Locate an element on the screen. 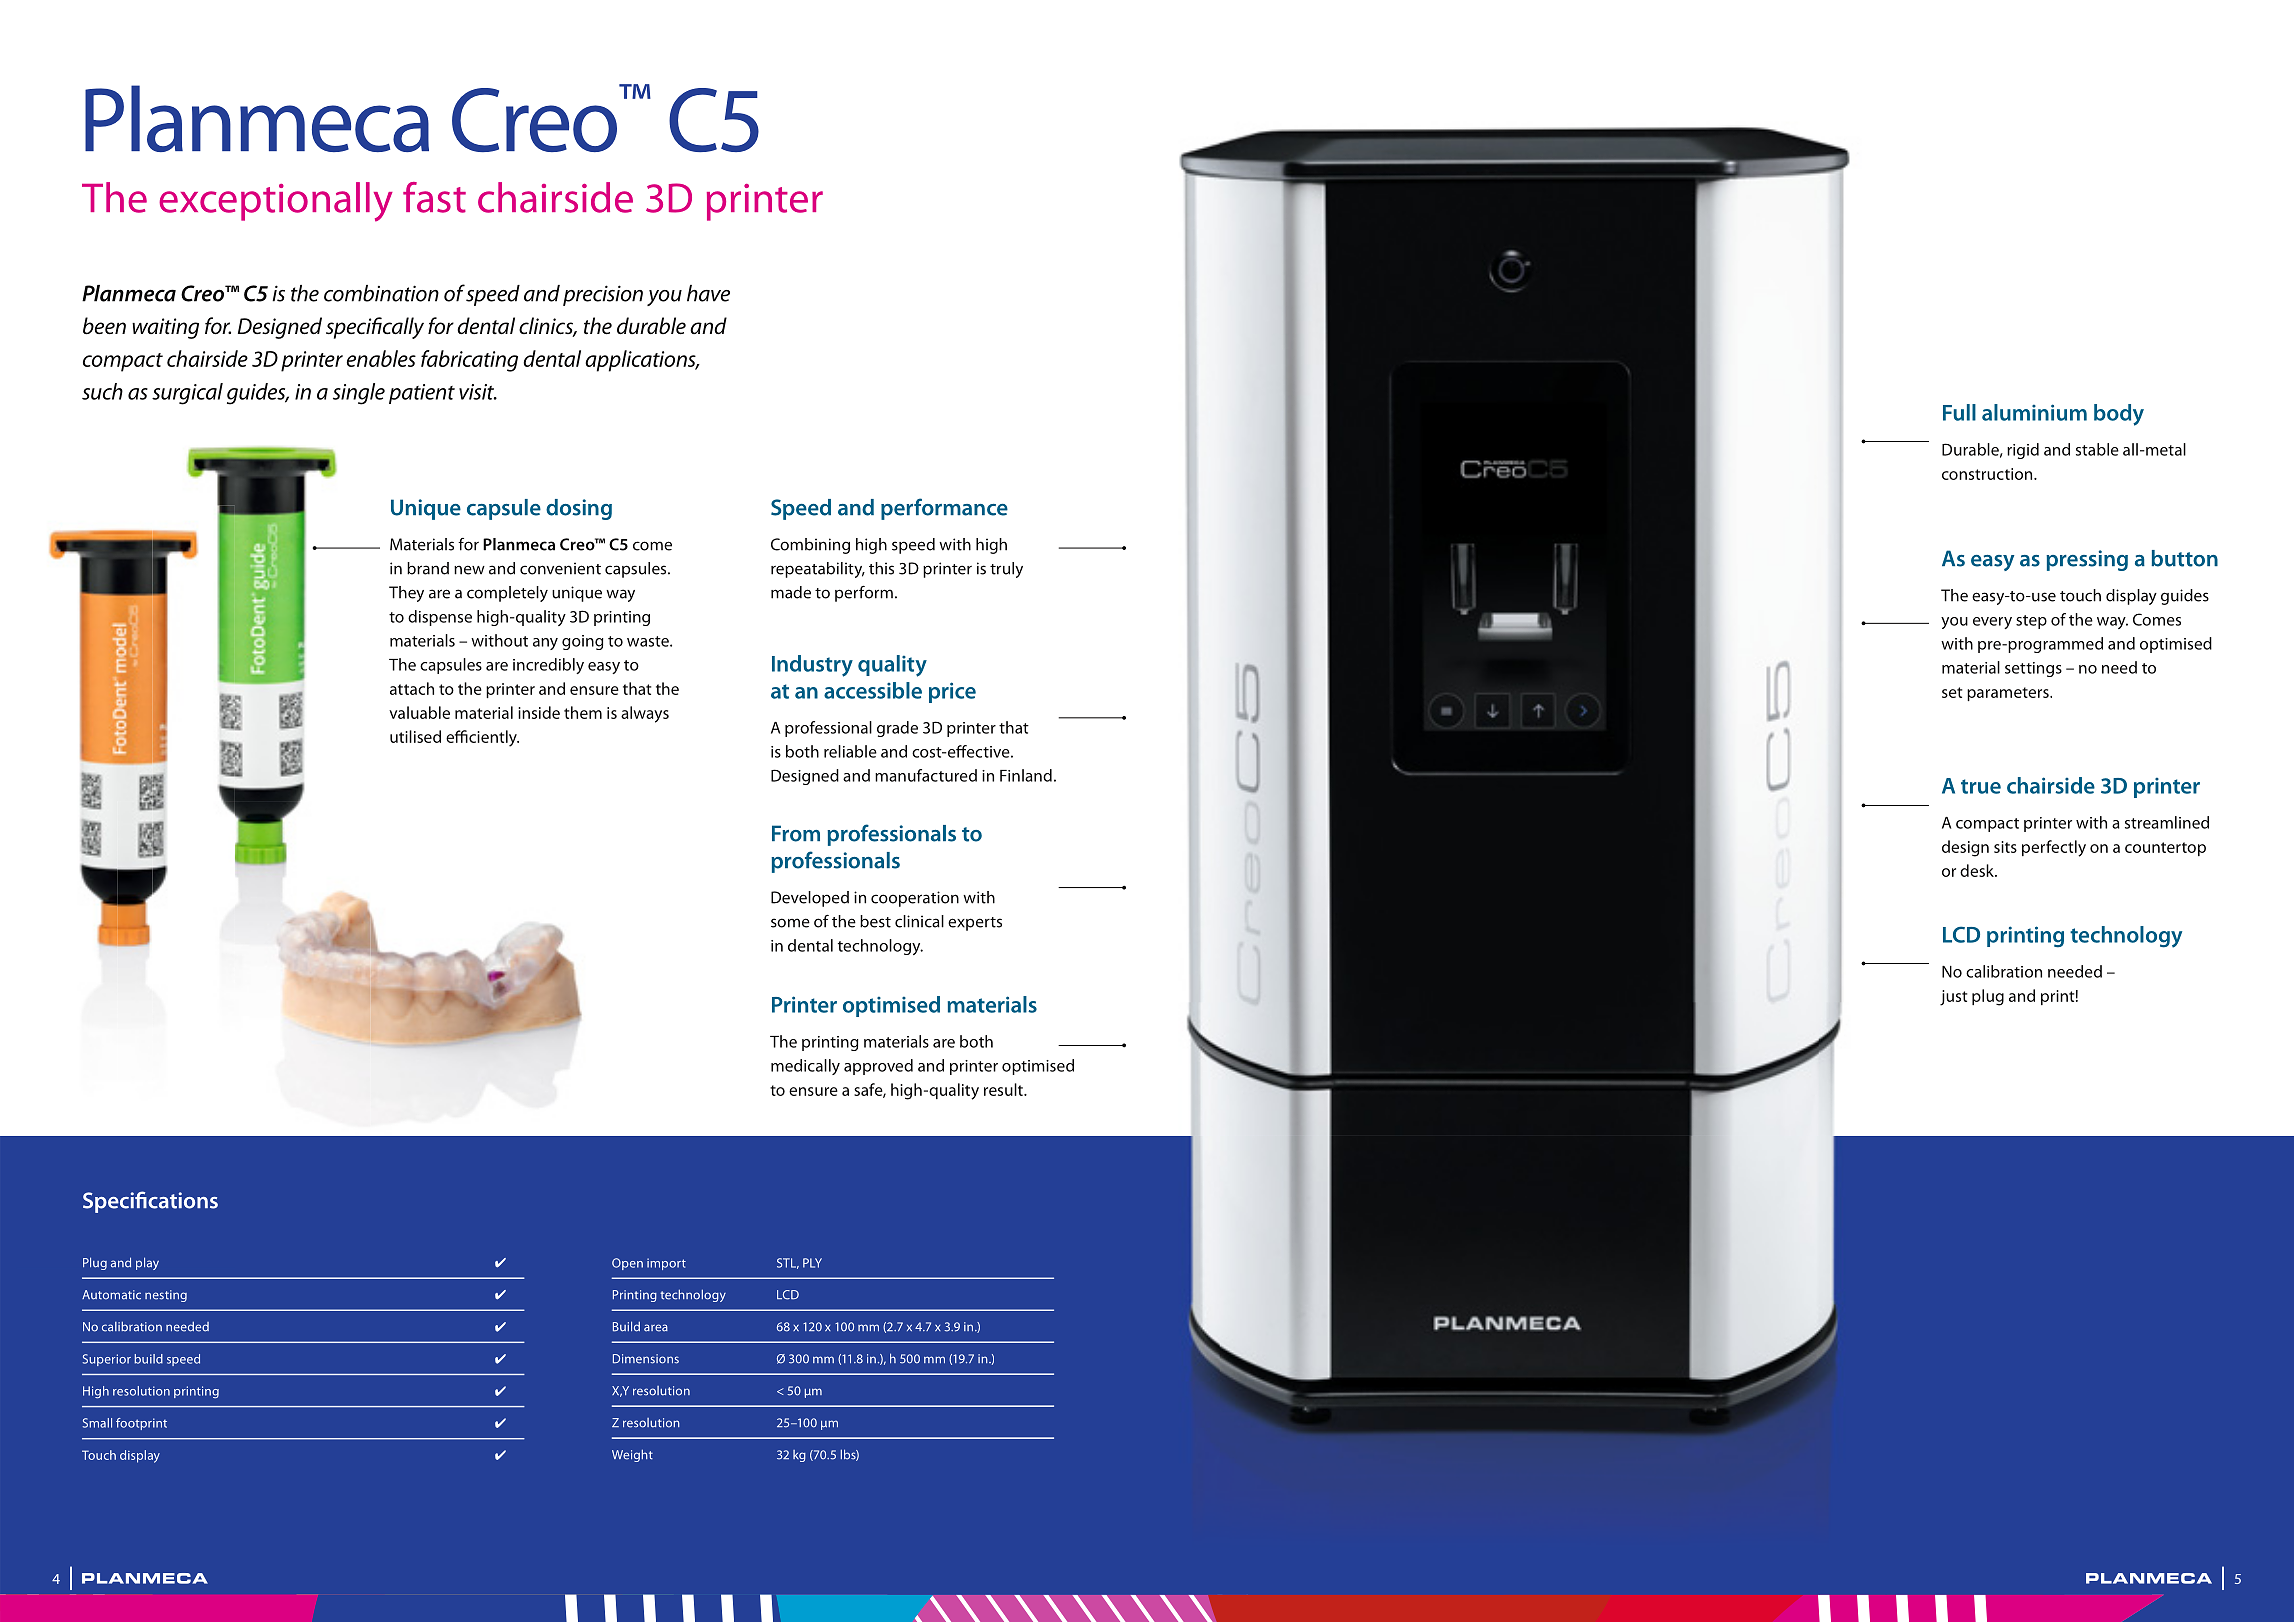 Image resolution: width=2294 pixels, height=1622 pixels. exceptionally is located at coordinates (276, 202).
